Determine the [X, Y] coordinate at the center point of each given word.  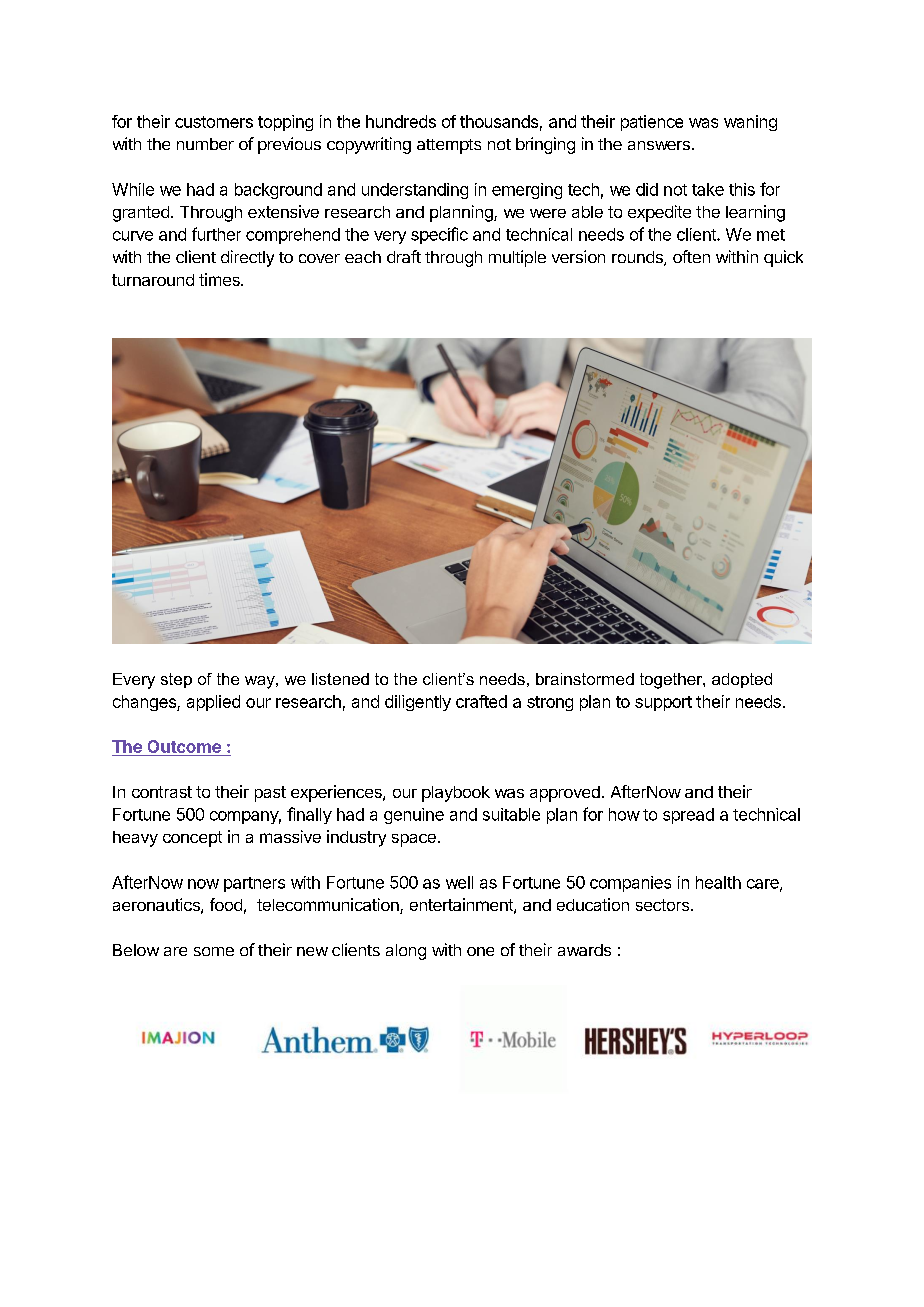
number [205, 144]
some [214, 951]
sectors [662, 905]
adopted [742, 680]
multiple [517, 258]
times [220, 279]
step [176, 680]
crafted [481, 701]
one [480, 951]
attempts [449, 146]
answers [659, 145]
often [691, 256]
